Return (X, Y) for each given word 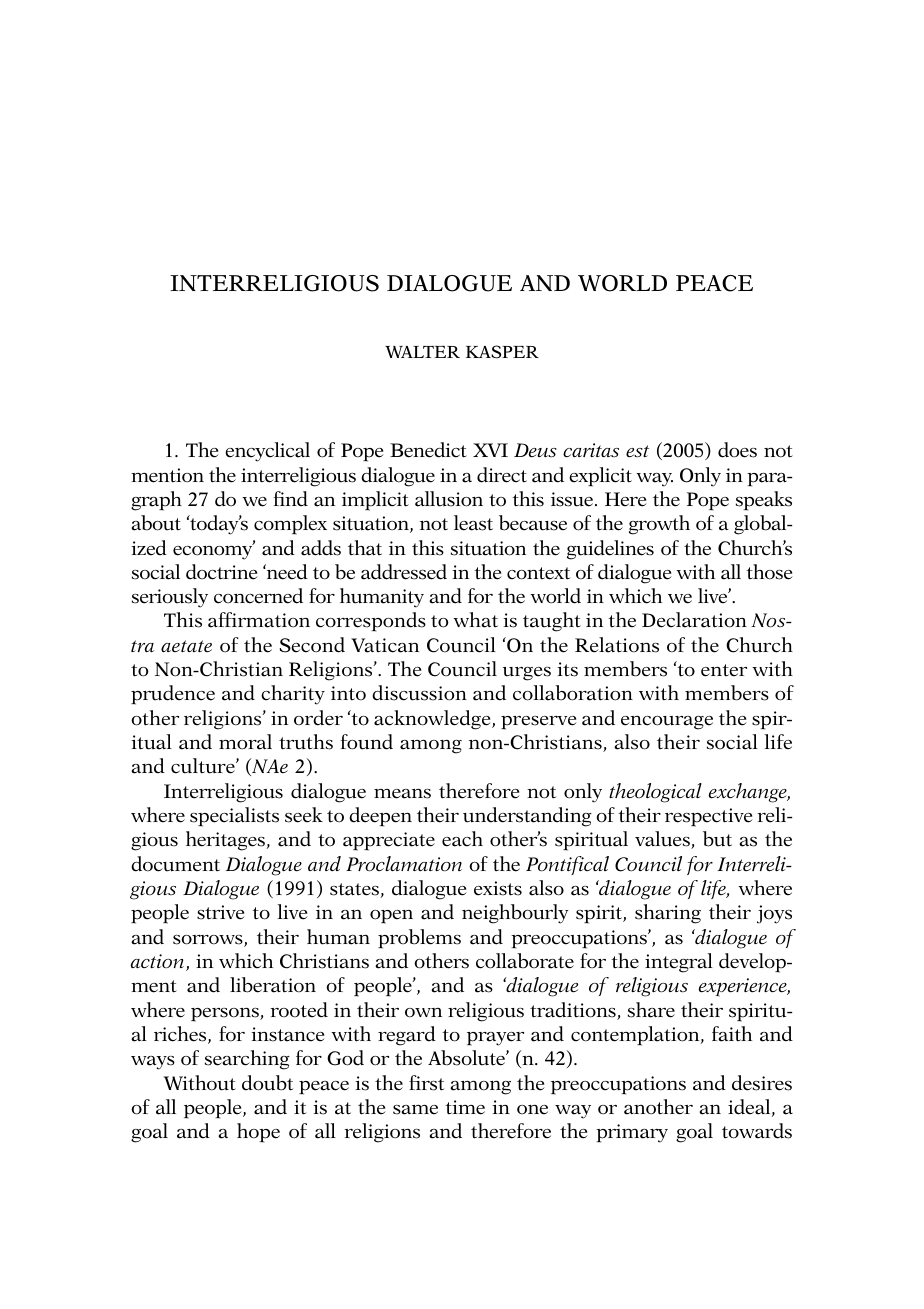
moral (245, 742)
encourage (667, 723)
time (465, 1107)
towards (757, 1131)
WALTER (422, 352)
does (737, 450)
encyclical (267, 452)
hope (258, 1133)
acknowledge (433, 720)
